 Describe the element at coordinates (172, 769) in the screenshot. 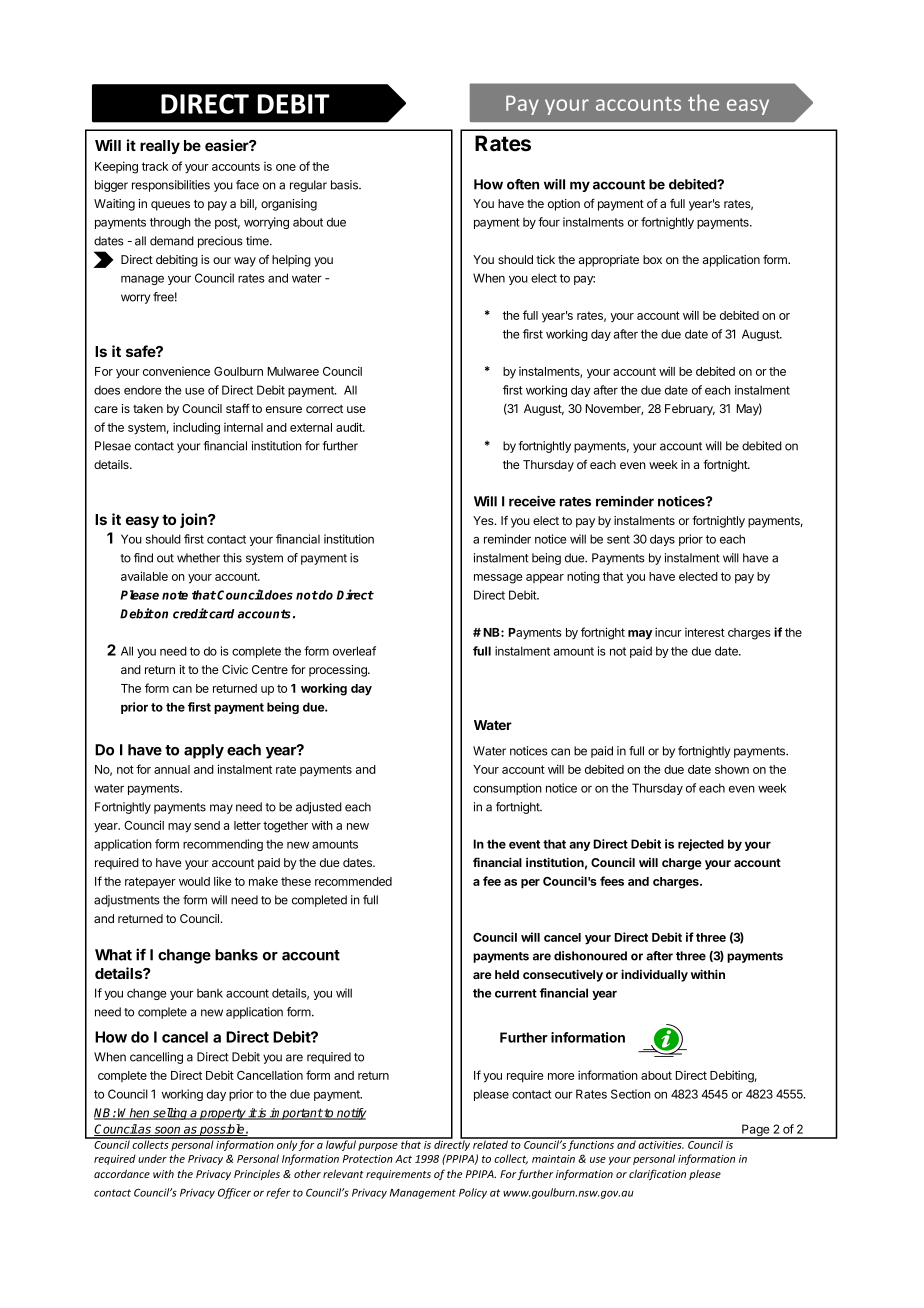

I see `annual` at that location.
